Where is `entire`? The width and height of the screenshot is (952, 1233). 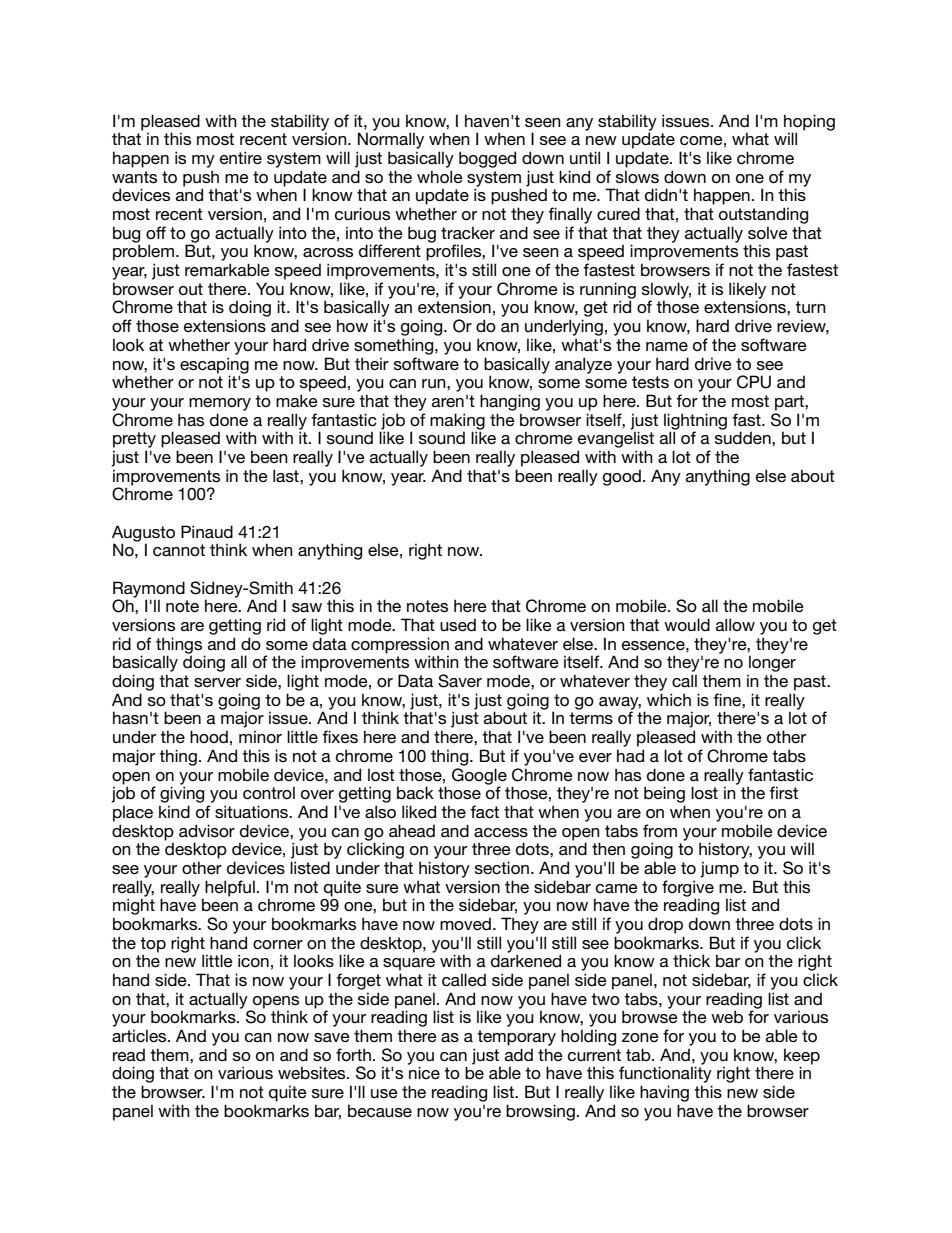
entire is located at coordinates (241, 157).
